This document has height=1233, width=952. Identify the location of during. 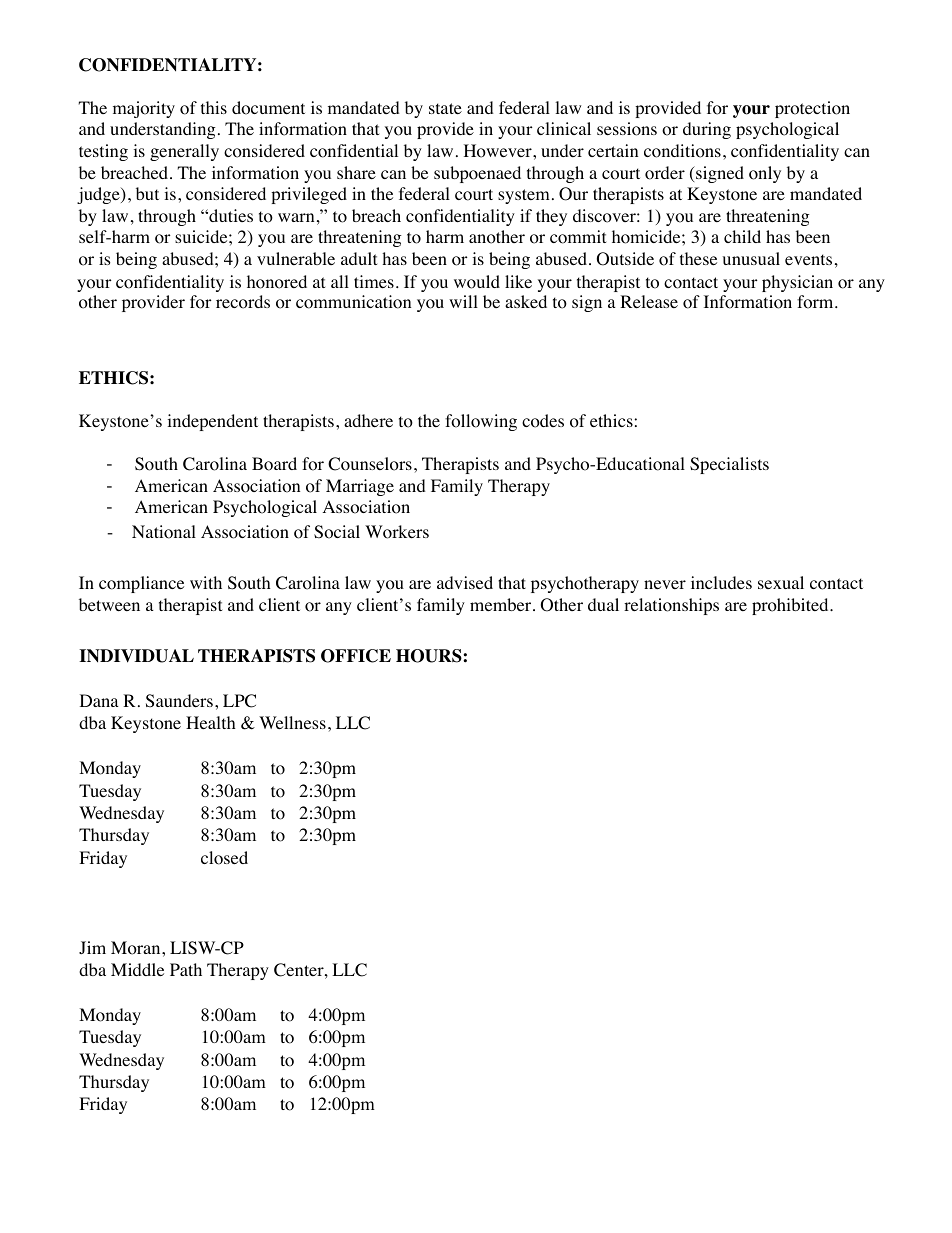
(707, 130).
